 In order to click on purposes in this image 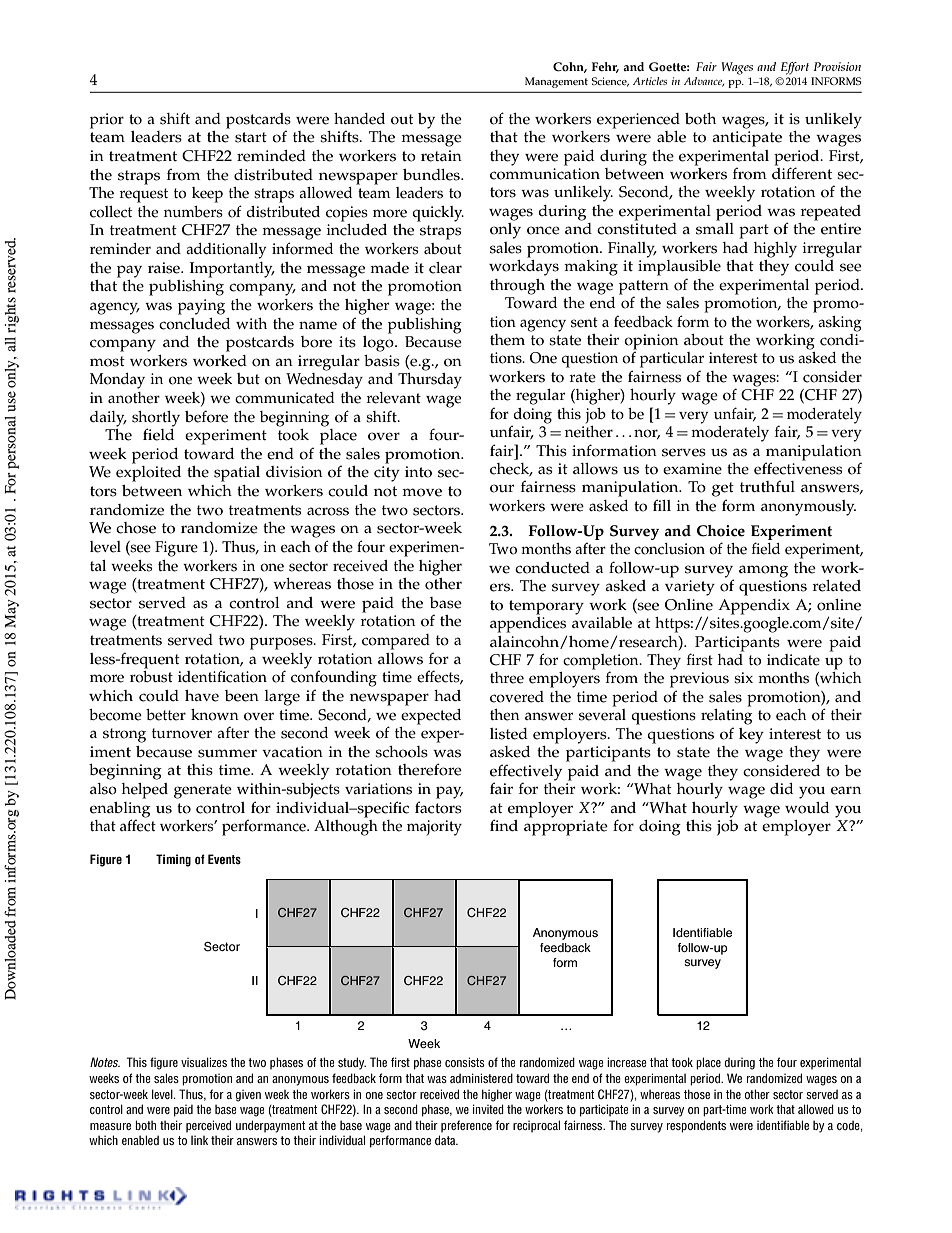, I will do `click(282, 643)`.
